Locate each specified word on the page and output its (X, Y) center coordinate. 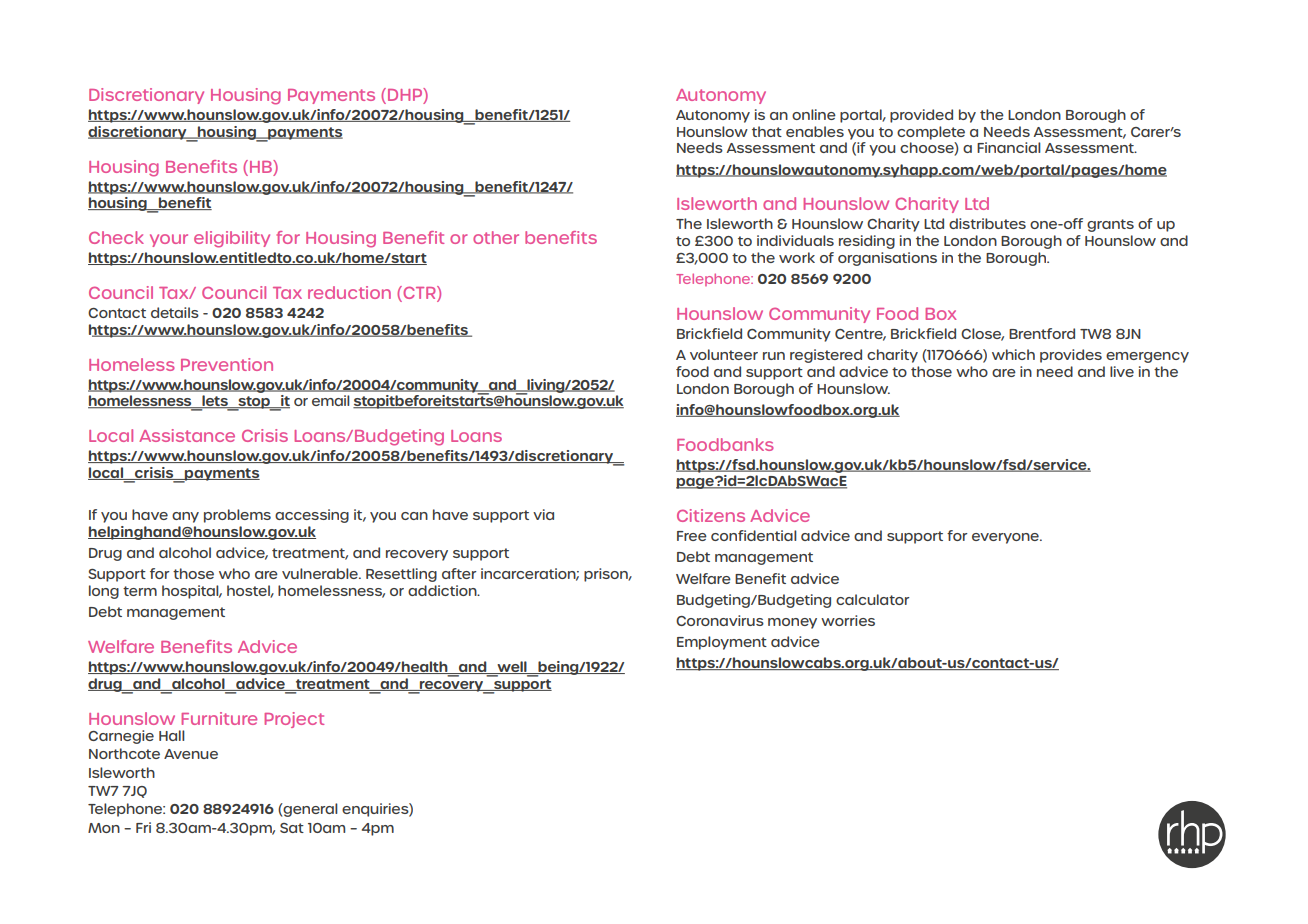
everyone (1006, 538)
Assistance (187, 435)
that (767, 131)
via (543, 514)
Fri (143, 827)
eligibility (232, 239)
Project (294, 720)
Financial (1009, 147)
